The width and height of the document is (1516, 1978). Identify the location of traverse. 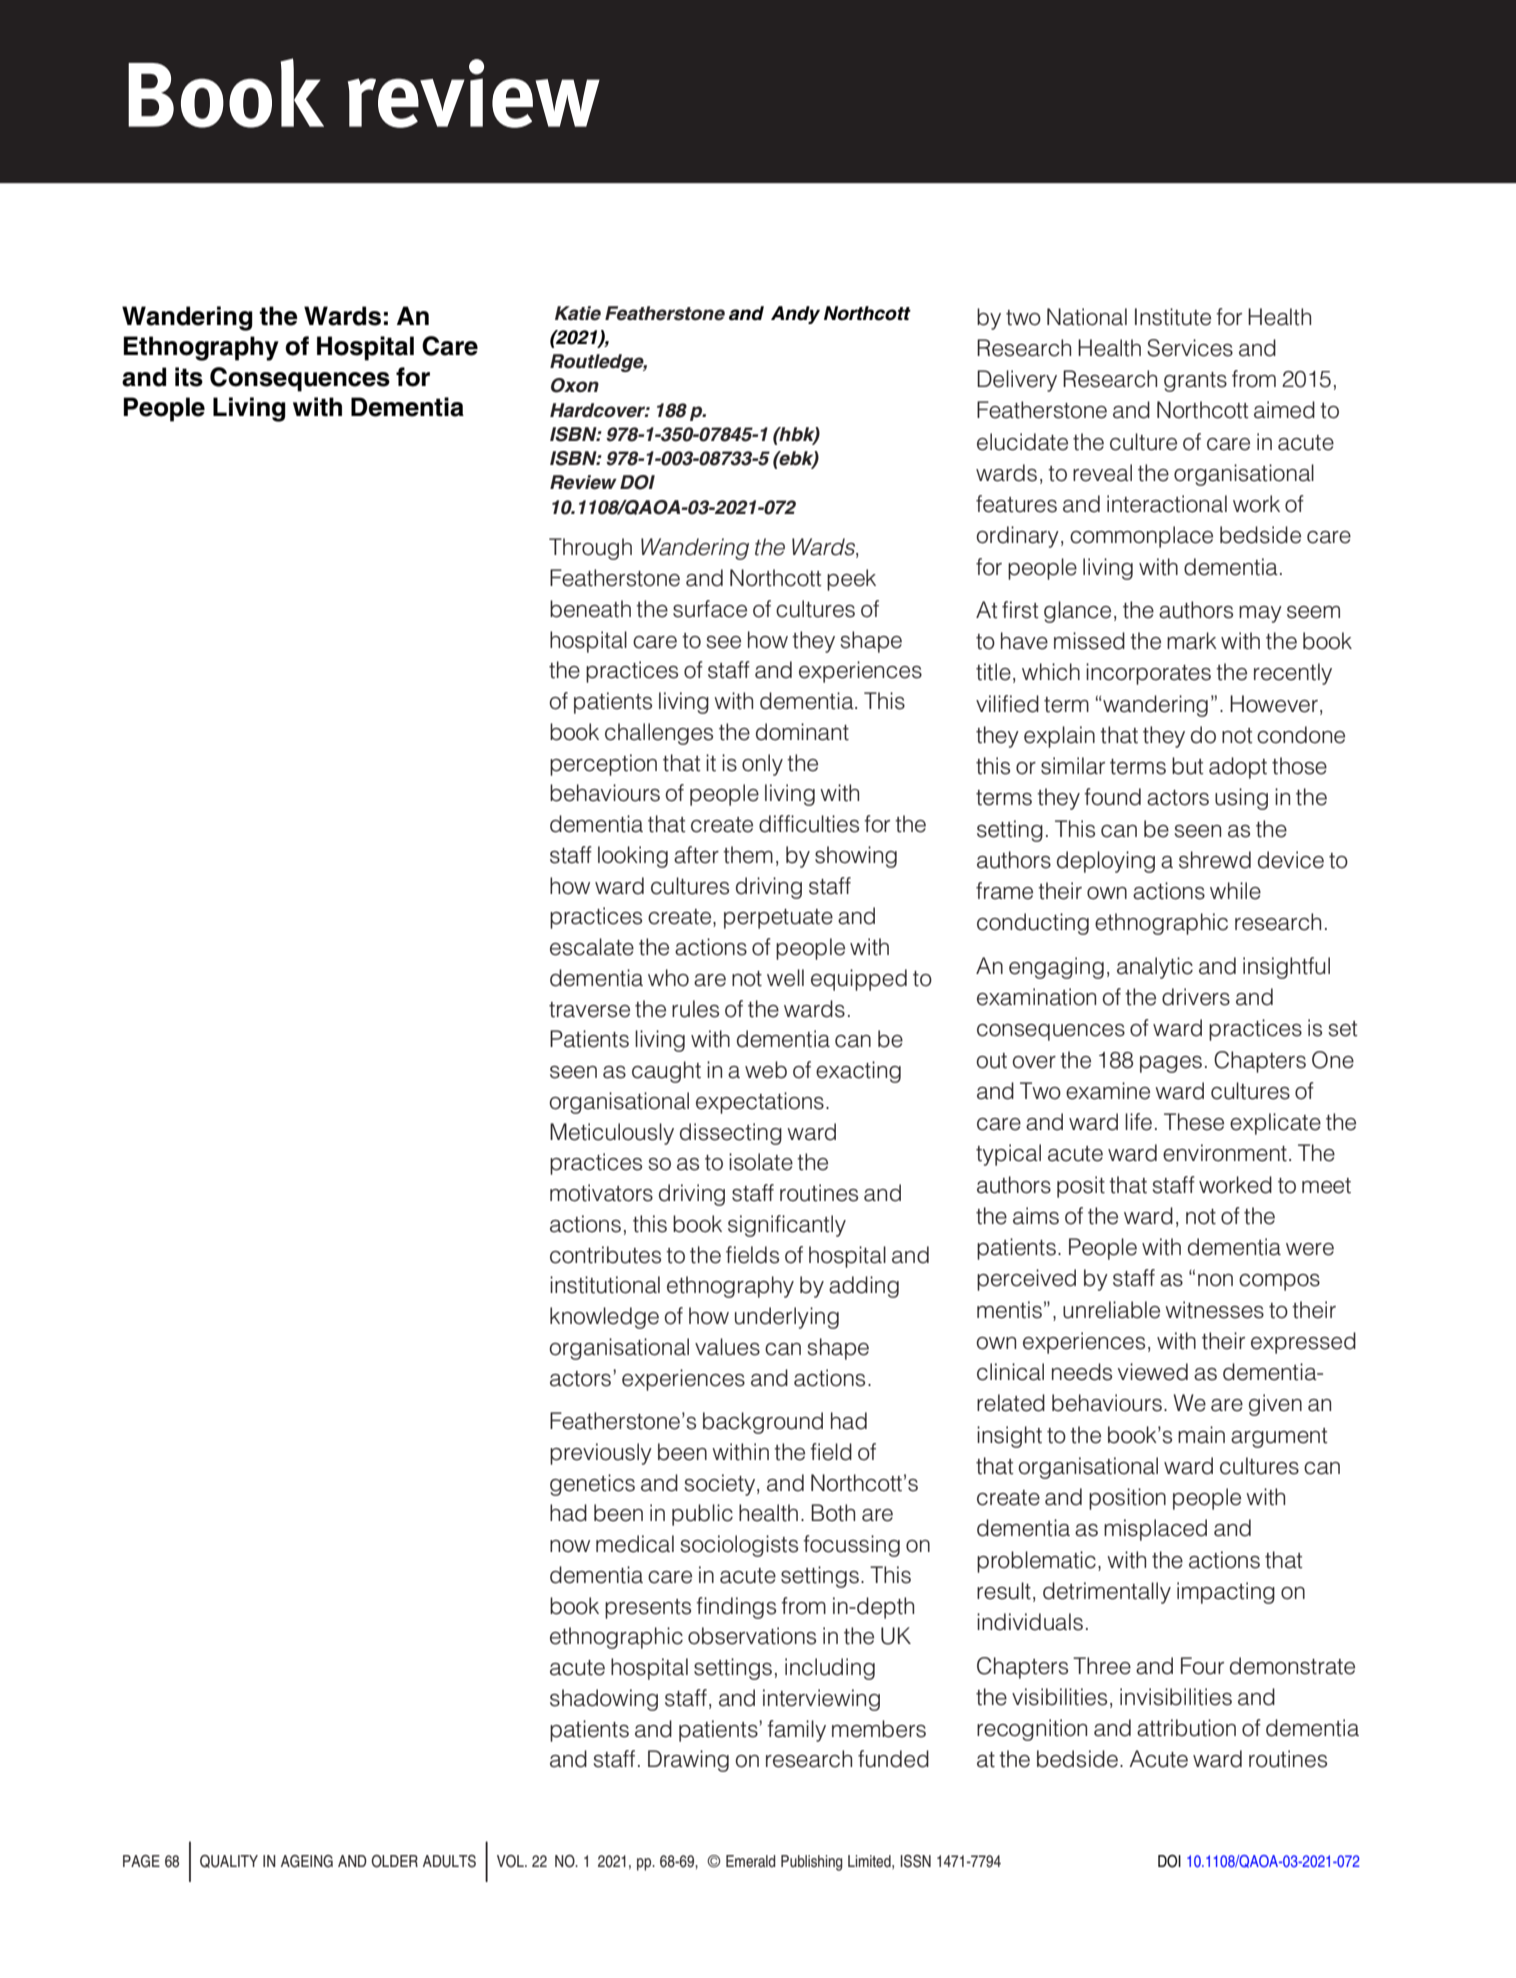
(589, 1010).
